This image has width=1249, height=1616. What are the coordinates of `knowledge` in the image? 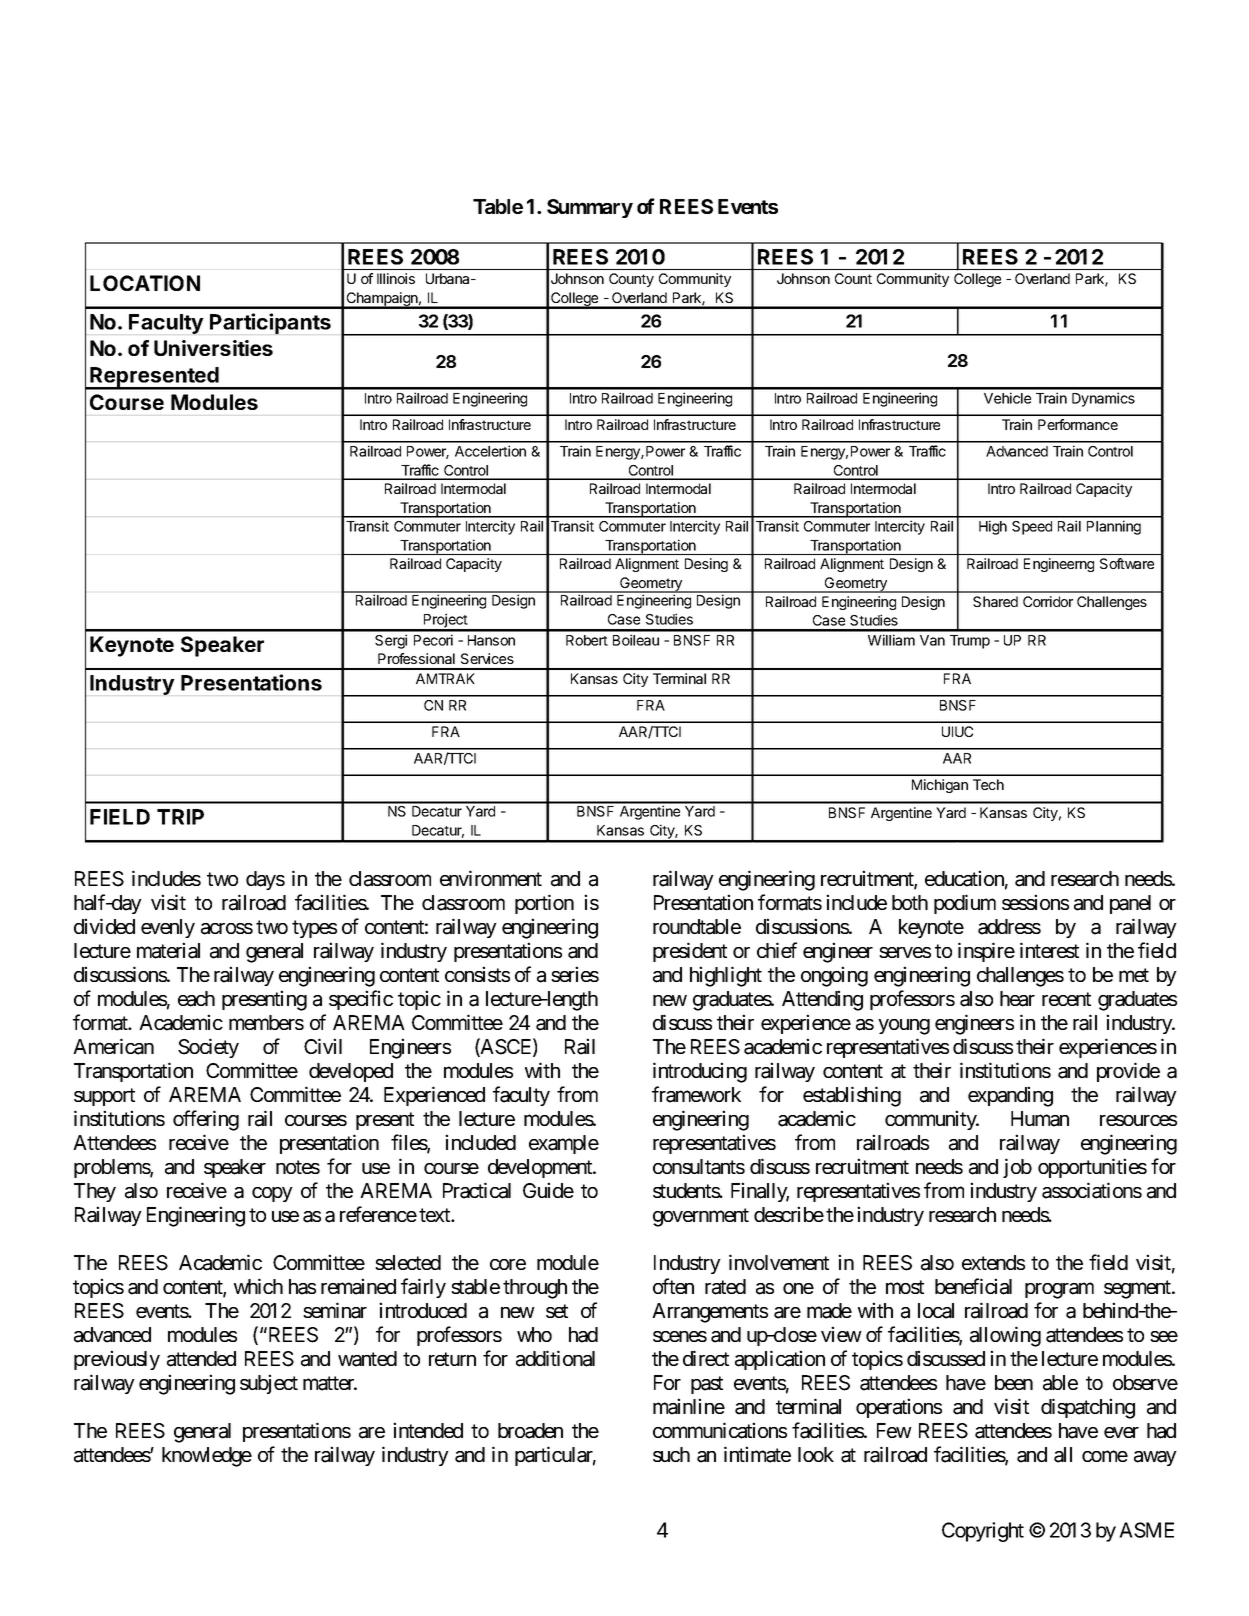 It's located at (207, 1457).
